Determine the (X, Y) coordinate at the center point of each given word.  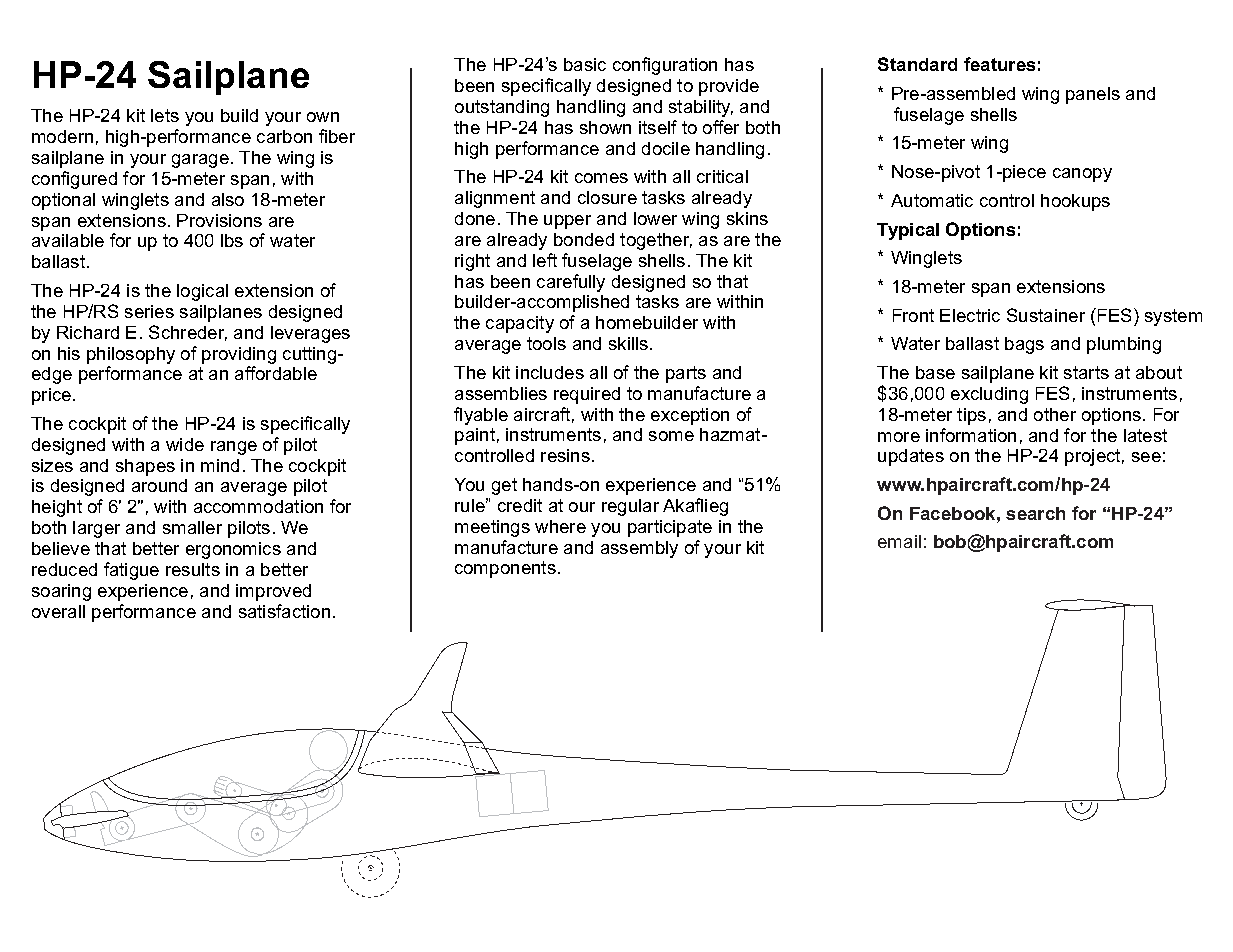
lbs (232, 240)
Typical (908, 231)
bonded (584, 239)
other (1055, 414)
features (999, 64)
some (671, 436)
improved (273, 592)
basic (585, 64)
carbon (284, 136)
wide (185, 444)
